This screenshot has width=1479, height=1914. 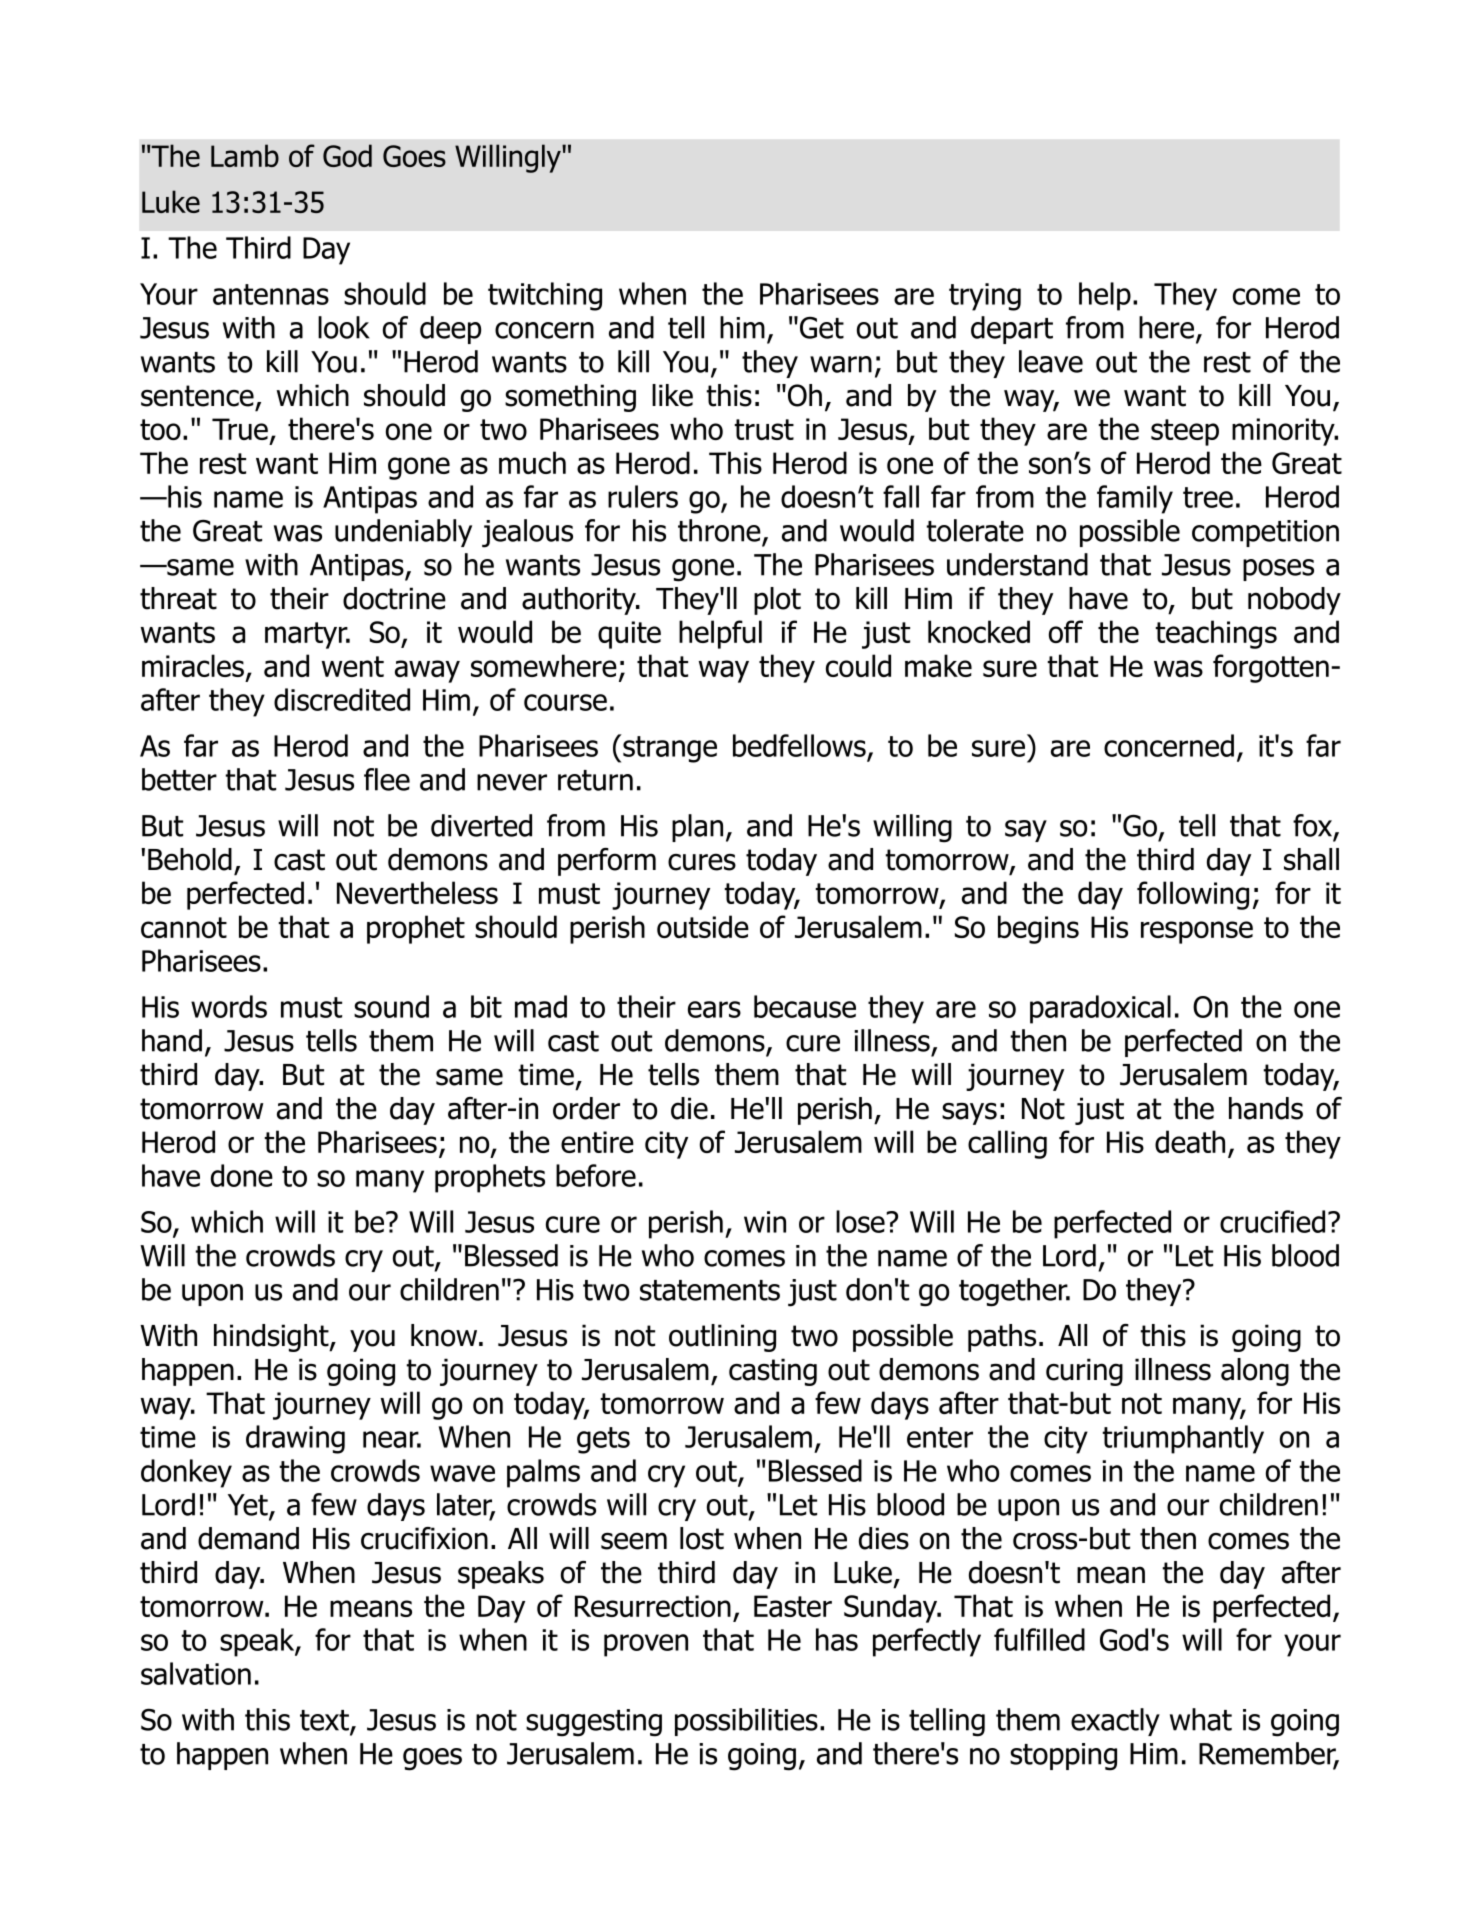 What do you see at coordinates (714, 1009) in the screenshot?
I see `ears` at bounding box center [714, 1009].
